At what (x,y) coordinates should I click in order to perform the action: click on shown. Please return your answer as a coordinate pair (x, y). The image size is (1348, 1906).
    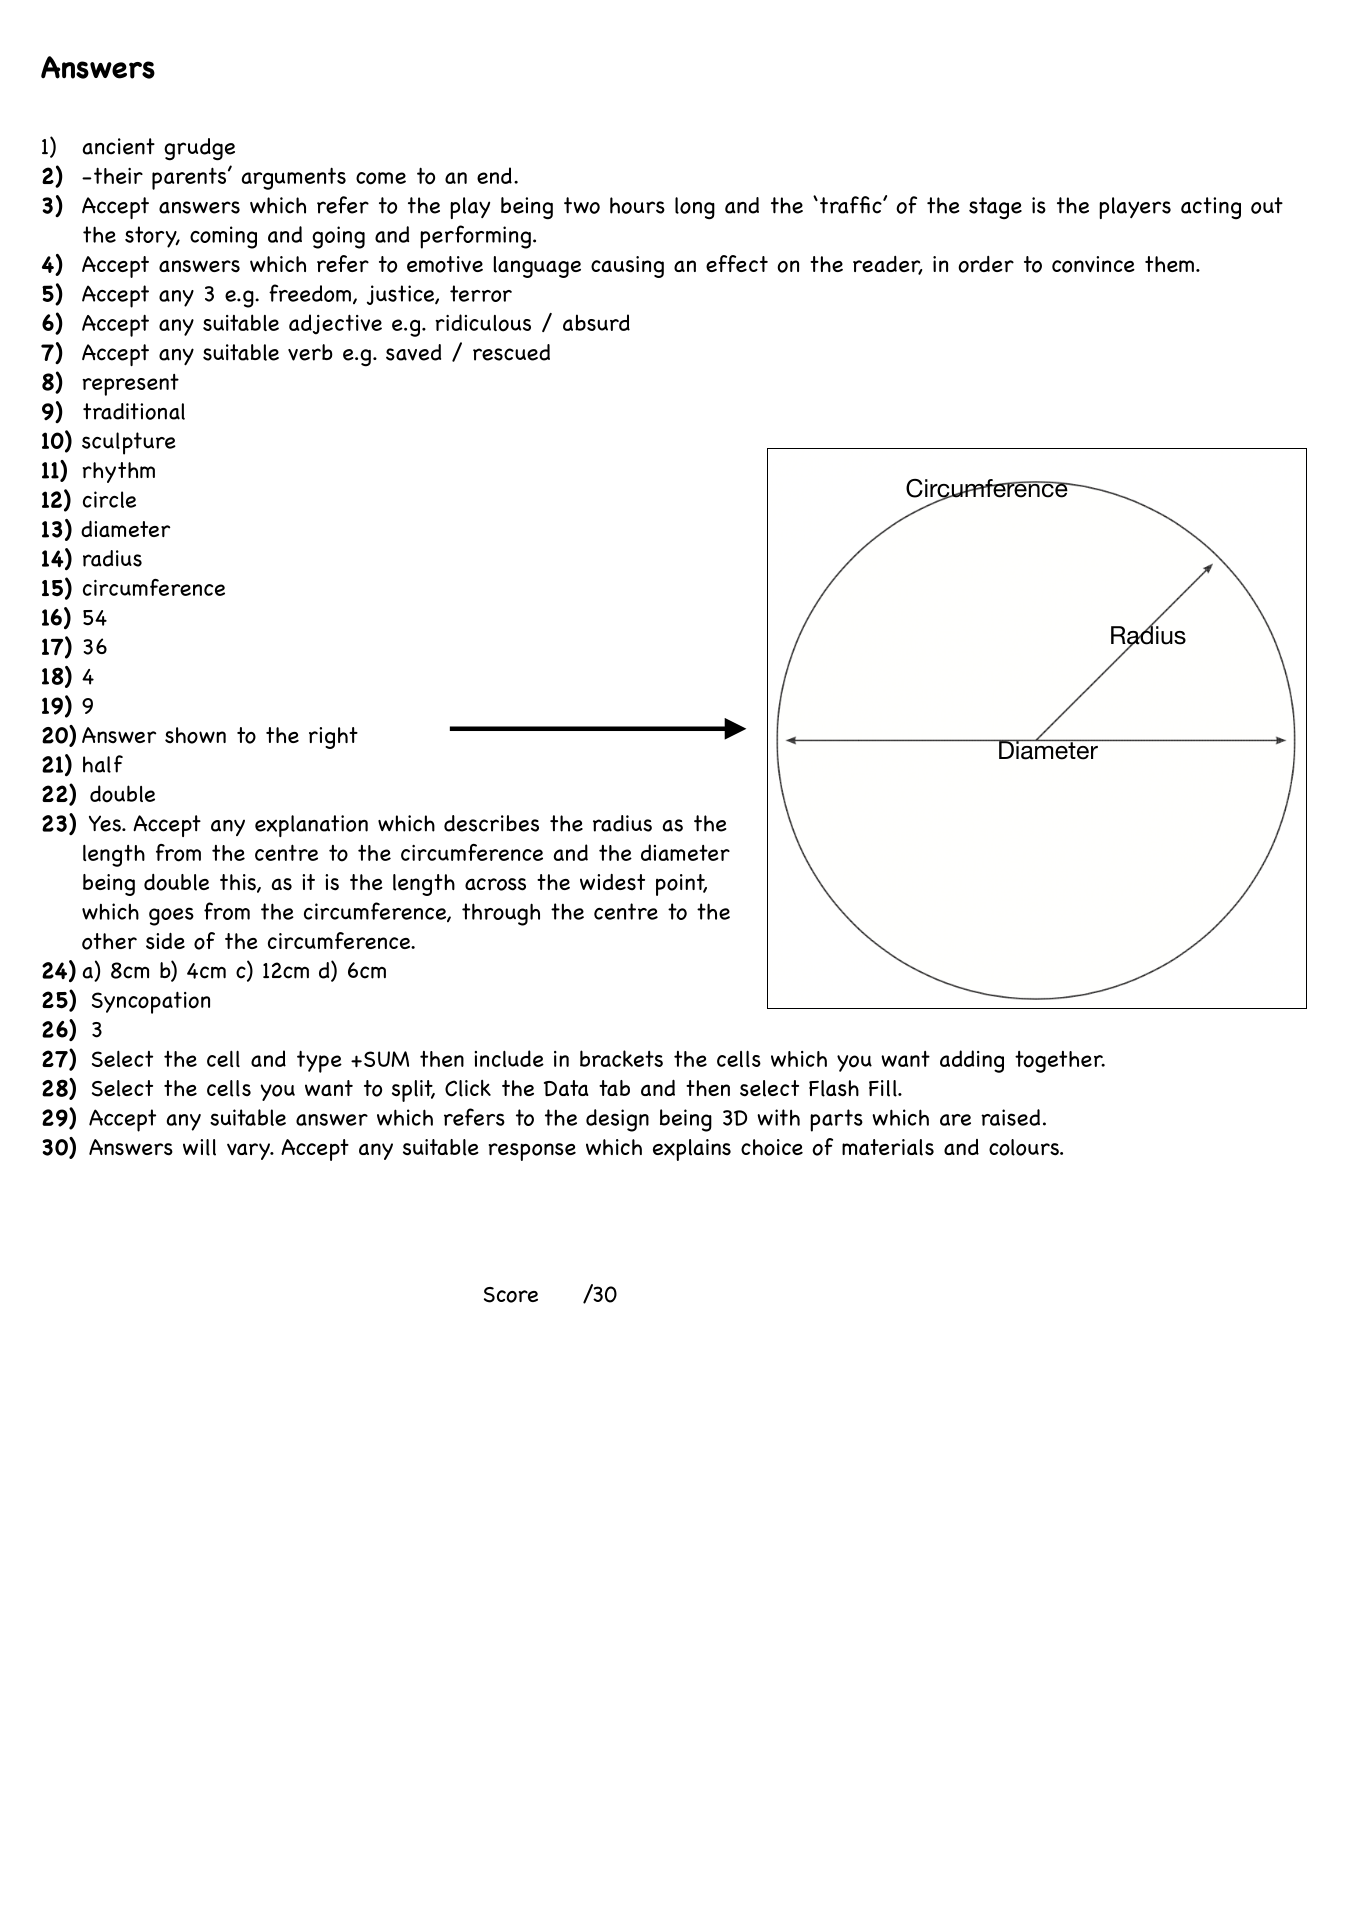
    Looking at the image, I should click on (195, 735).
